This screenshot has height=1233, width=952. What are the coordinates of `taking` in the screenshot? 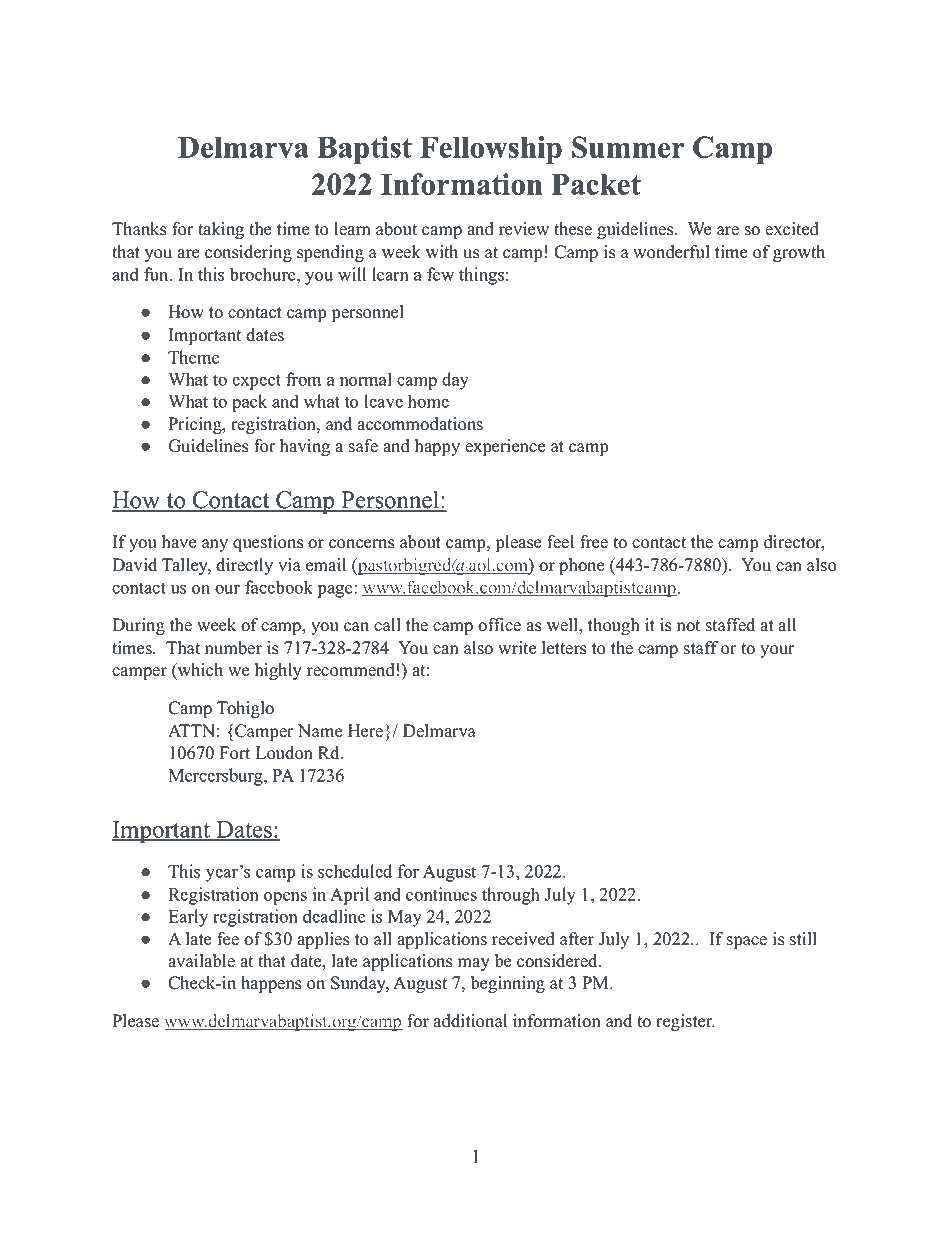 It's located at (221, 230).
